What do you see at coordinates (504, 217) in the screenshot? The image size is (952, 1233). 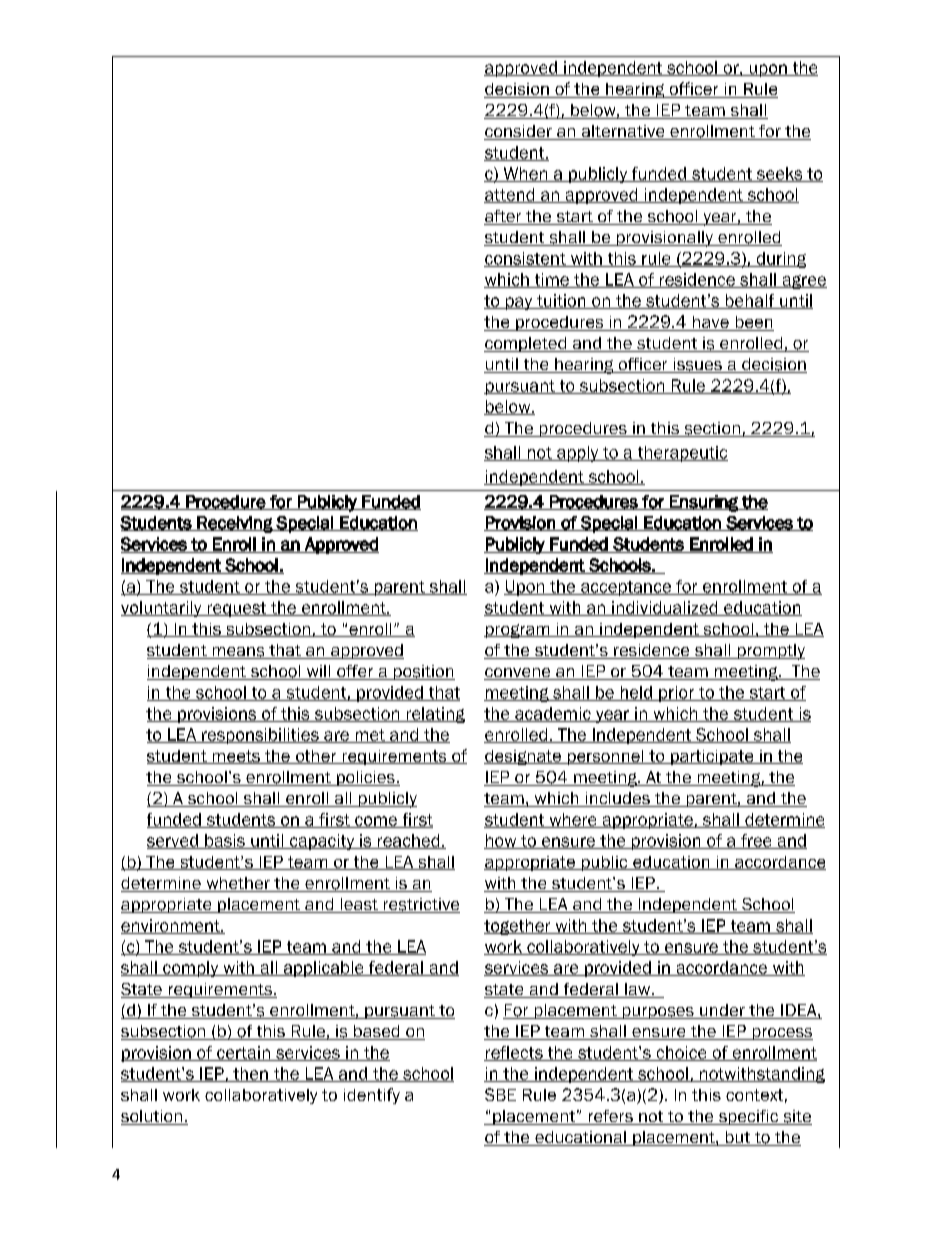 I see `after` at bounding box center [504, 217].
